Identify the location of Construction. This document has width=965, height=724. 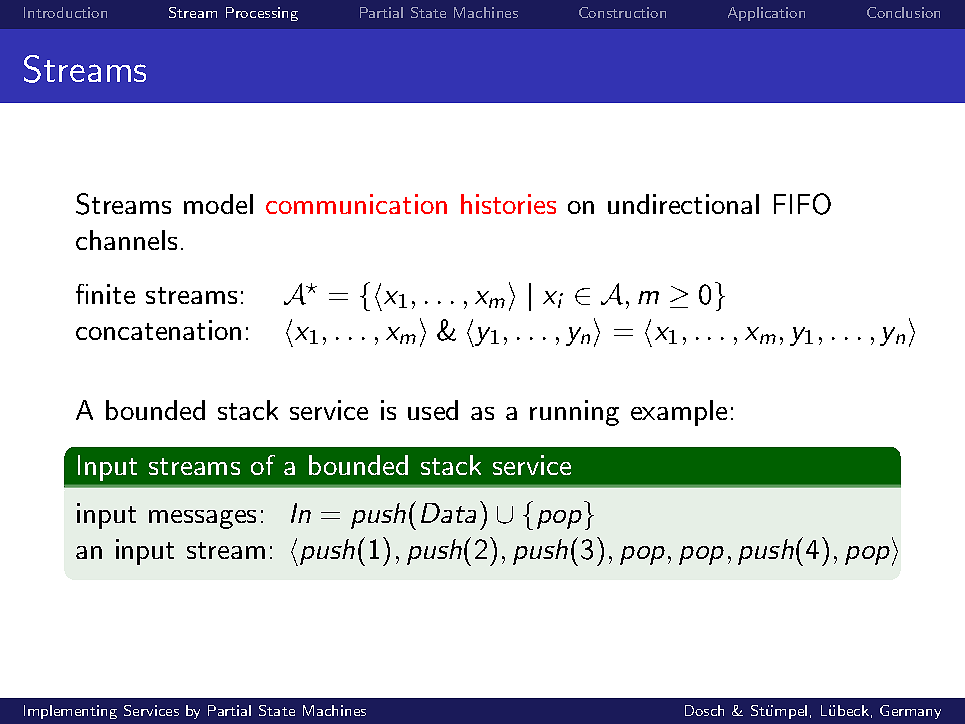
(622, 12).
